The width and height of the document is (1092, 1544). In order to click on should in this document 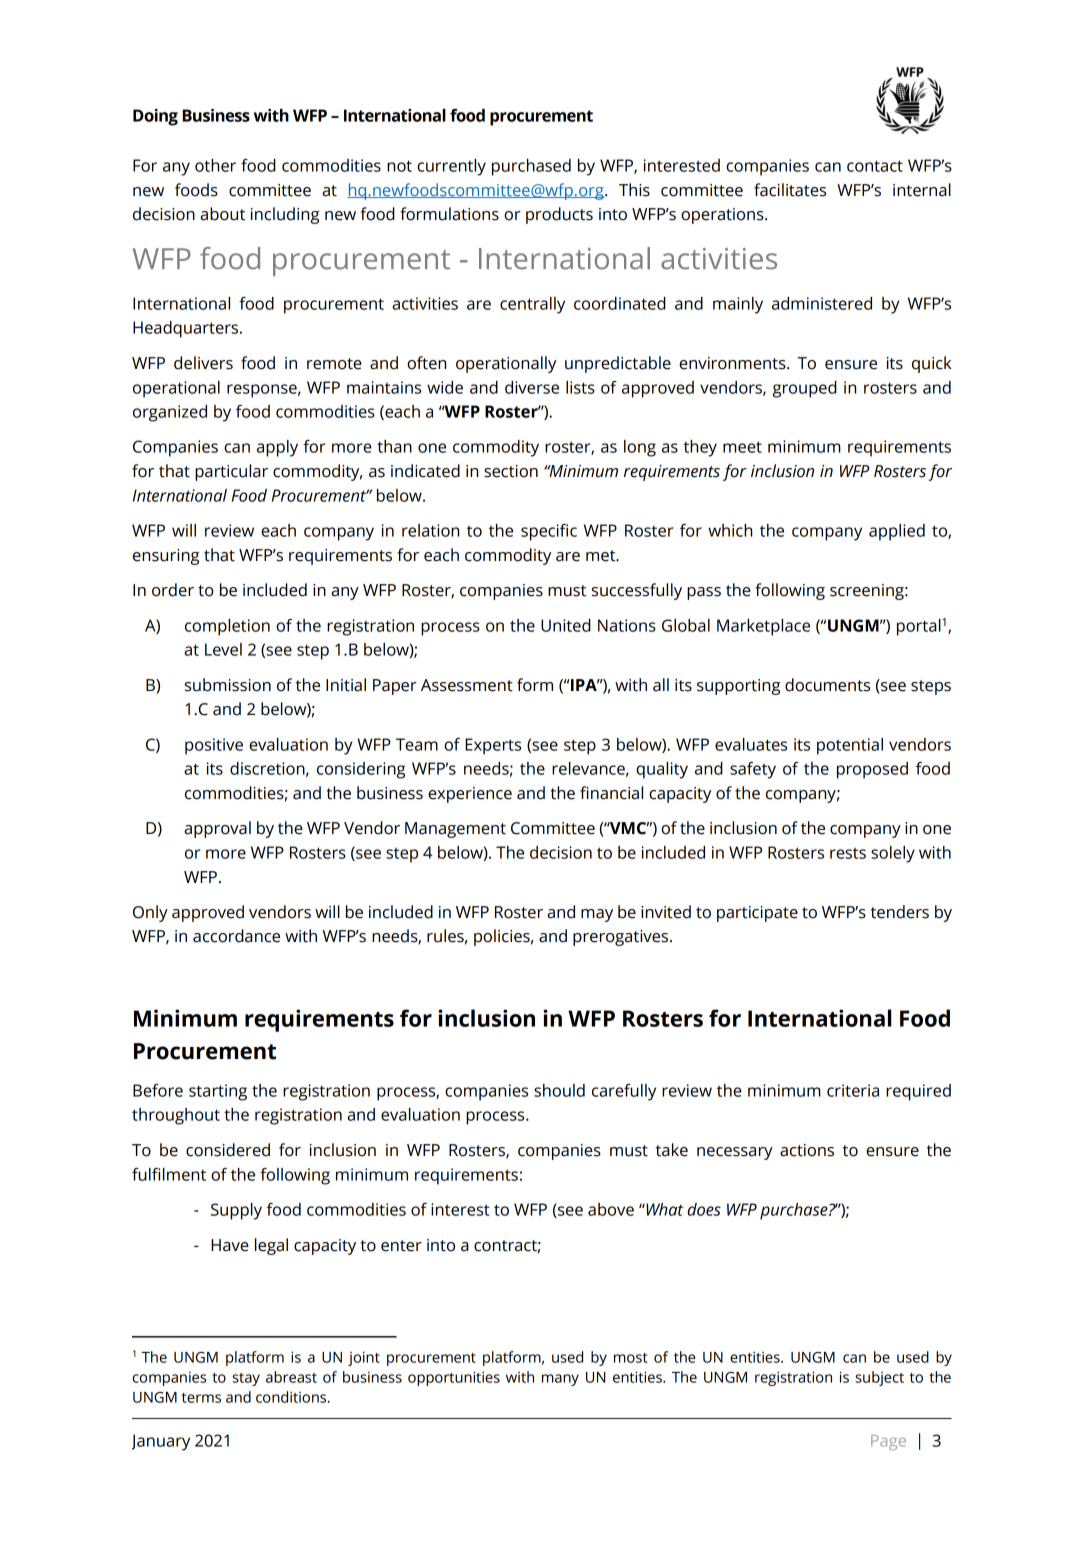, I will do `click(559, 1090)`.
